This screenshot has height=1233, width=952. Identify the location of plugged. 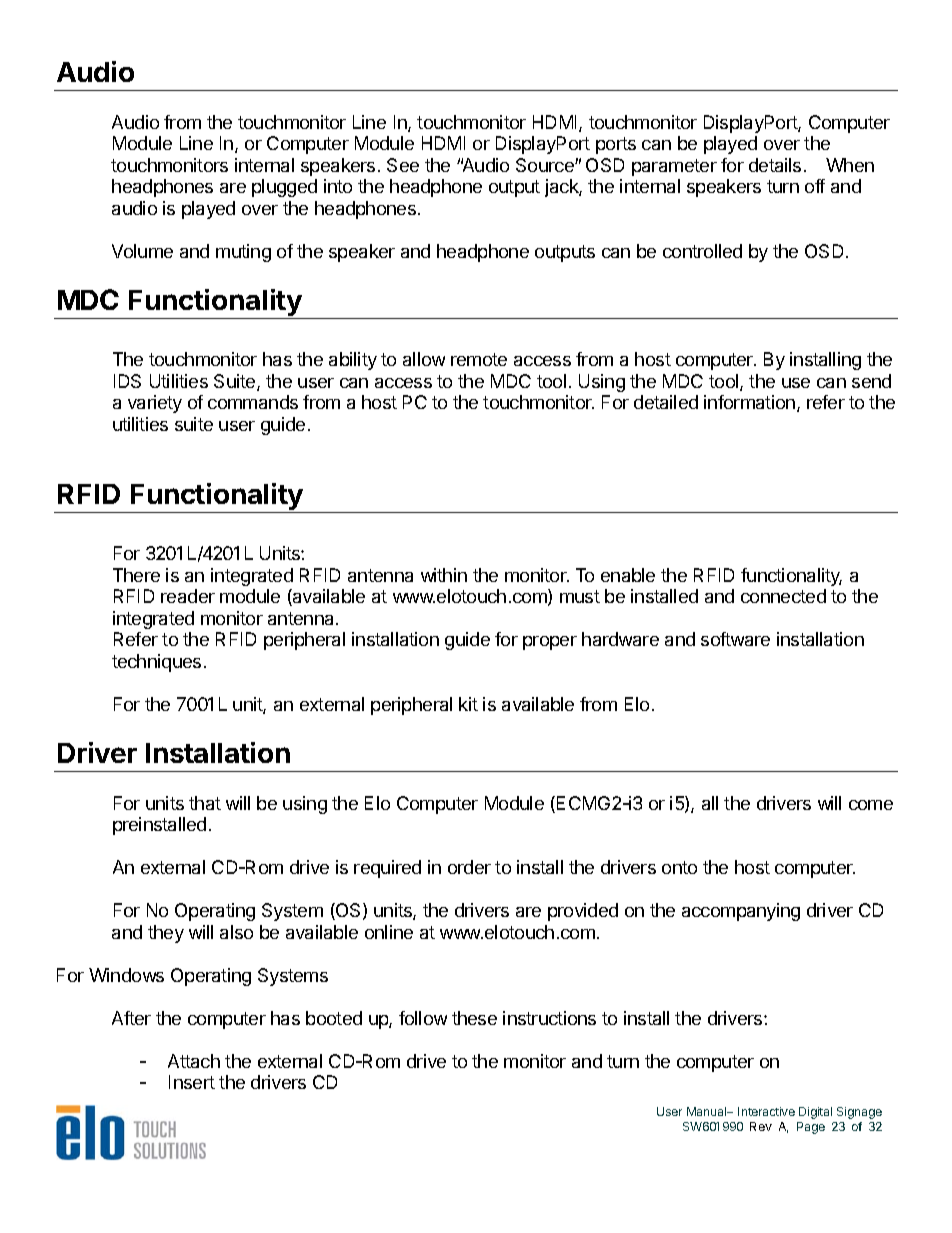
(284, 188).
